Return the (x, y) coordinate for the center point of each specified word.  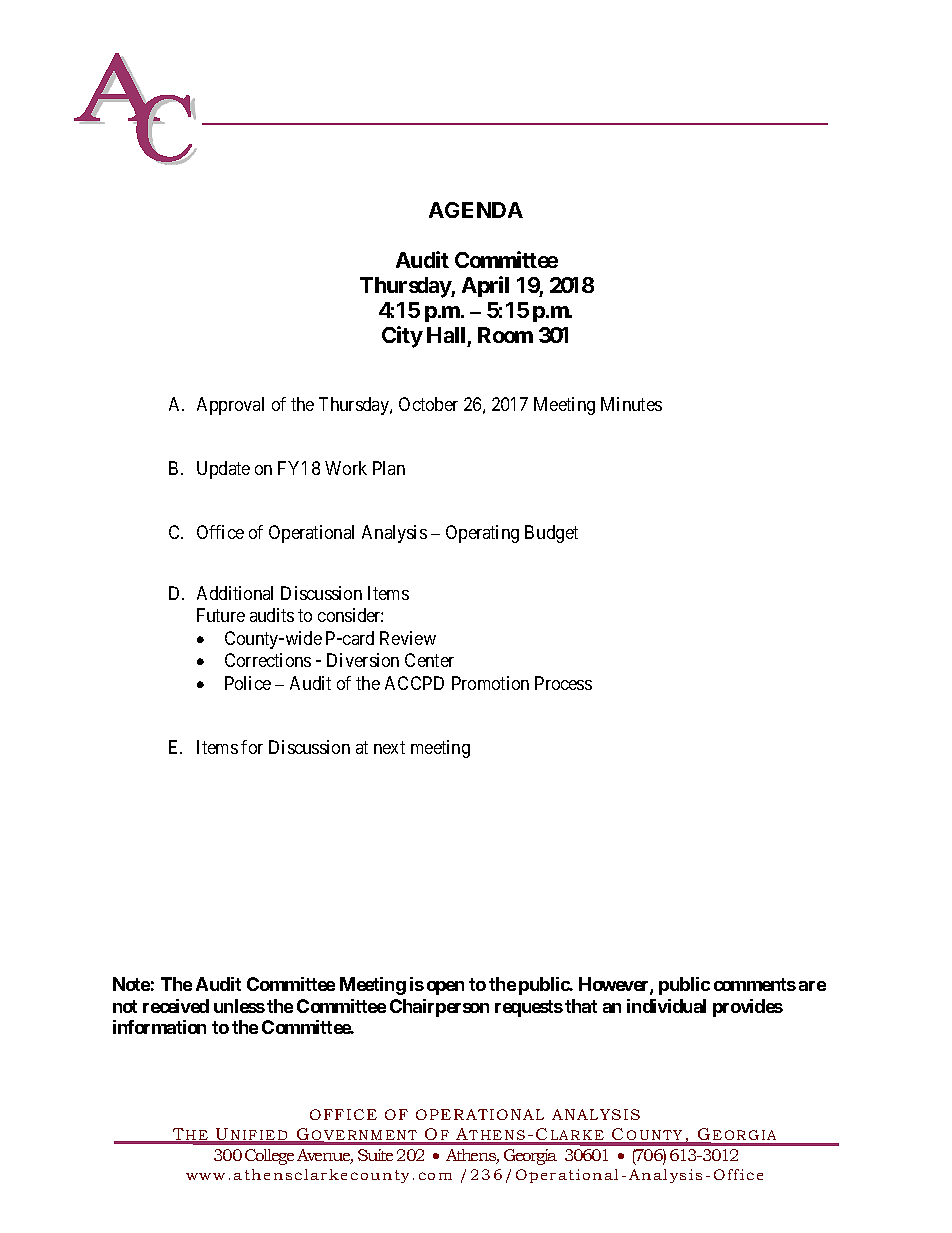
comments (755, 984)
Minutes (631, 404)
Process (563, 683)
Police (248, 683)
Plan (389, 468)
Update (223, 470)
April (485, 286)
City (402, 337)
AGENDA (476, 210)
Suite (375, 1155)
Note (131, 984)
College (269, 1157)
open (445, 988)
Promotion (490, 683)
